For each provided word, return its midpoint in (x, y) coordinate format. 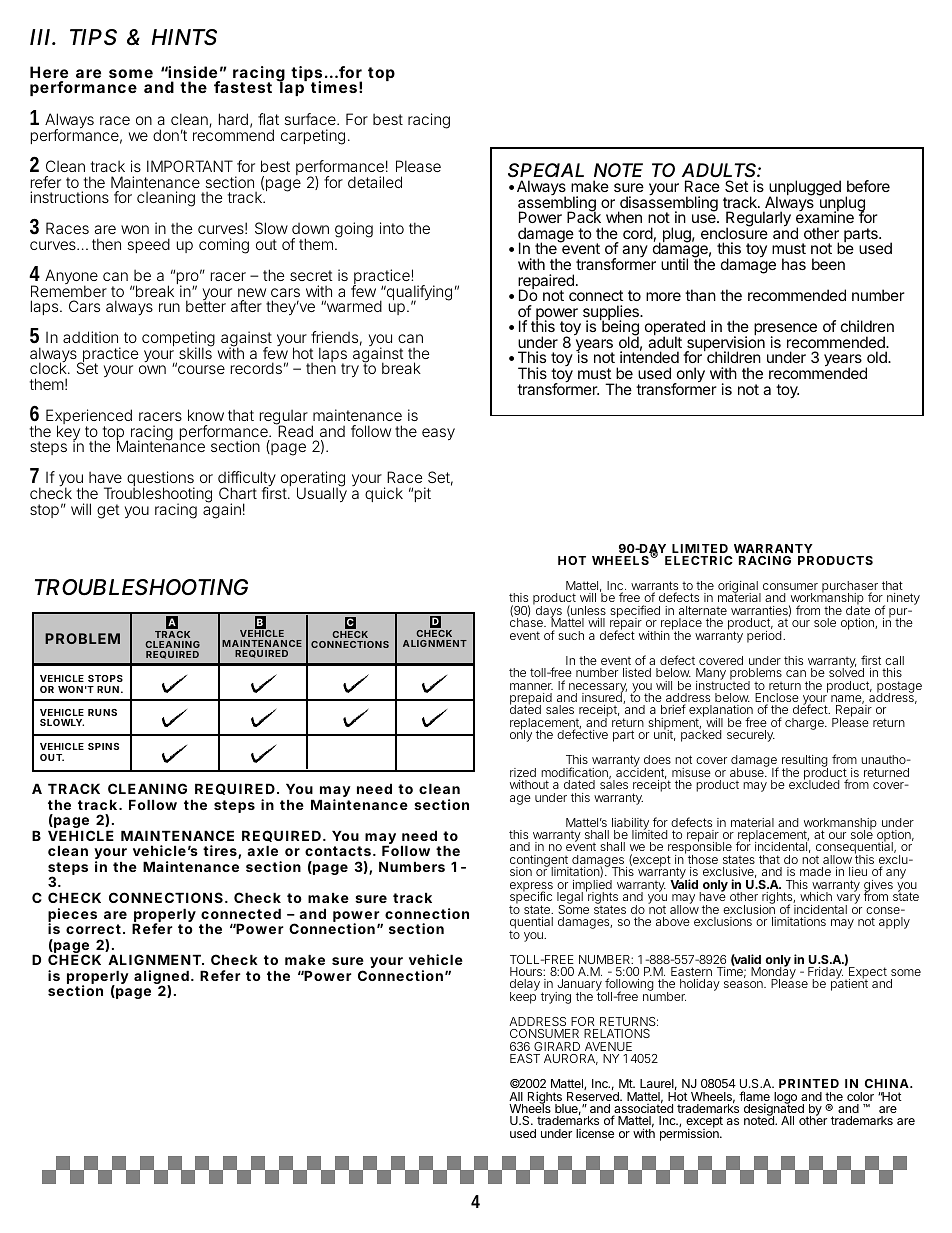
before (868, 186)
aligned (163, 978)
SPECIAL (546, 170)
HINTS (184, 37)
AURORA (571, 1059)
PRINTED (809, 1083)
